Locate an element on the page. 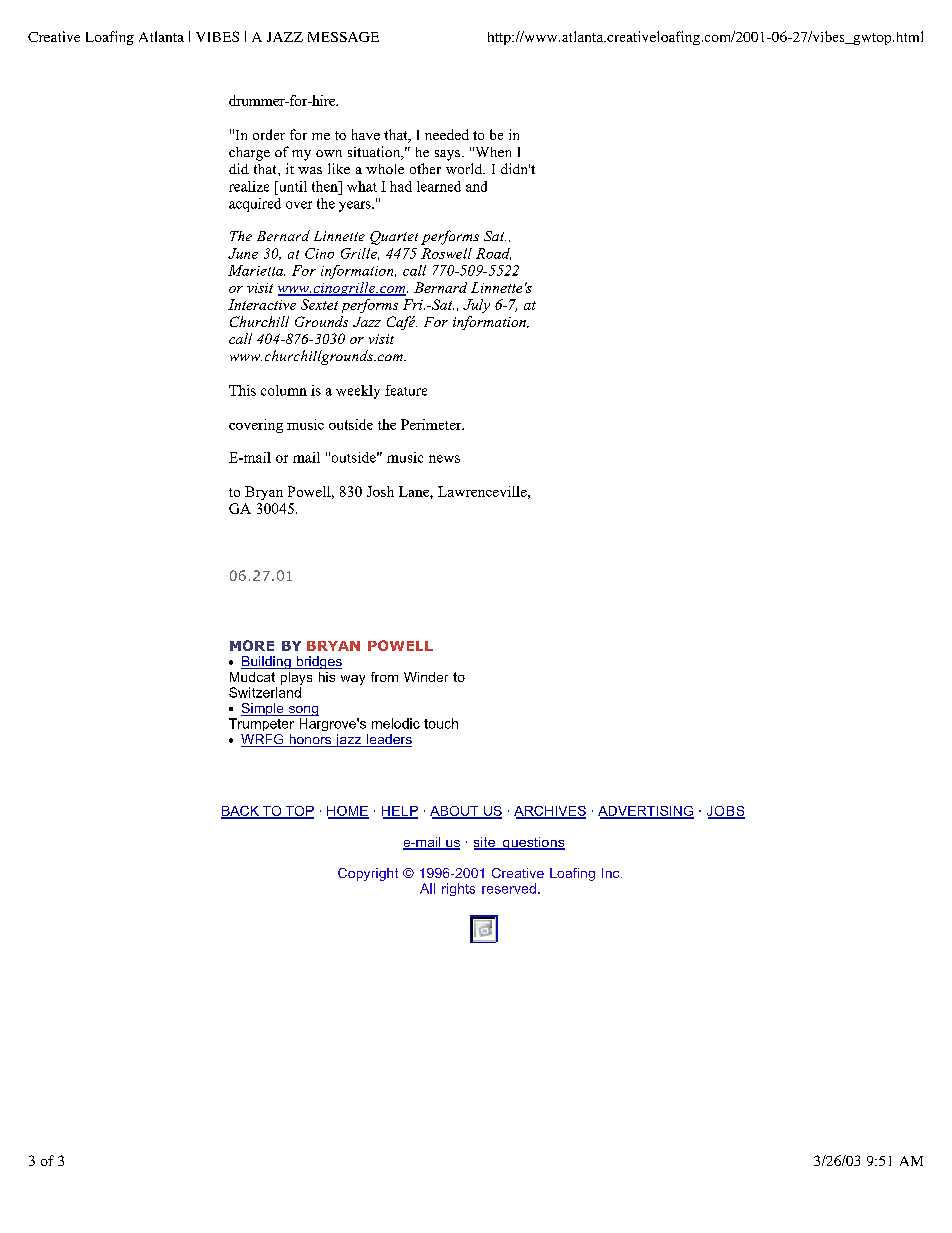  MESSAGE is located at coordinates (343, 37).
